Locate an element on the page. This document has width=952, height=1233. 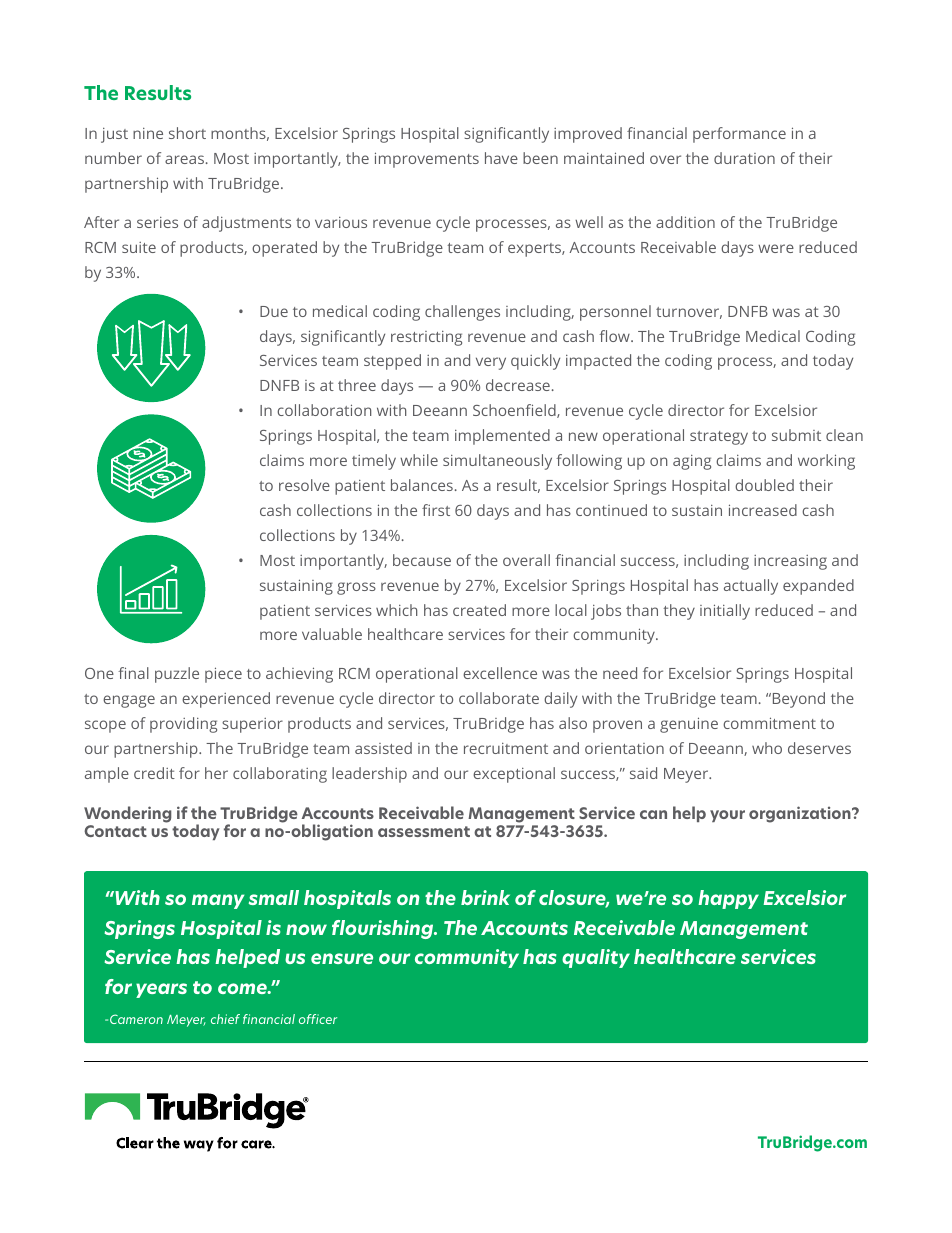
duration is located at coordinates (744, 158).
